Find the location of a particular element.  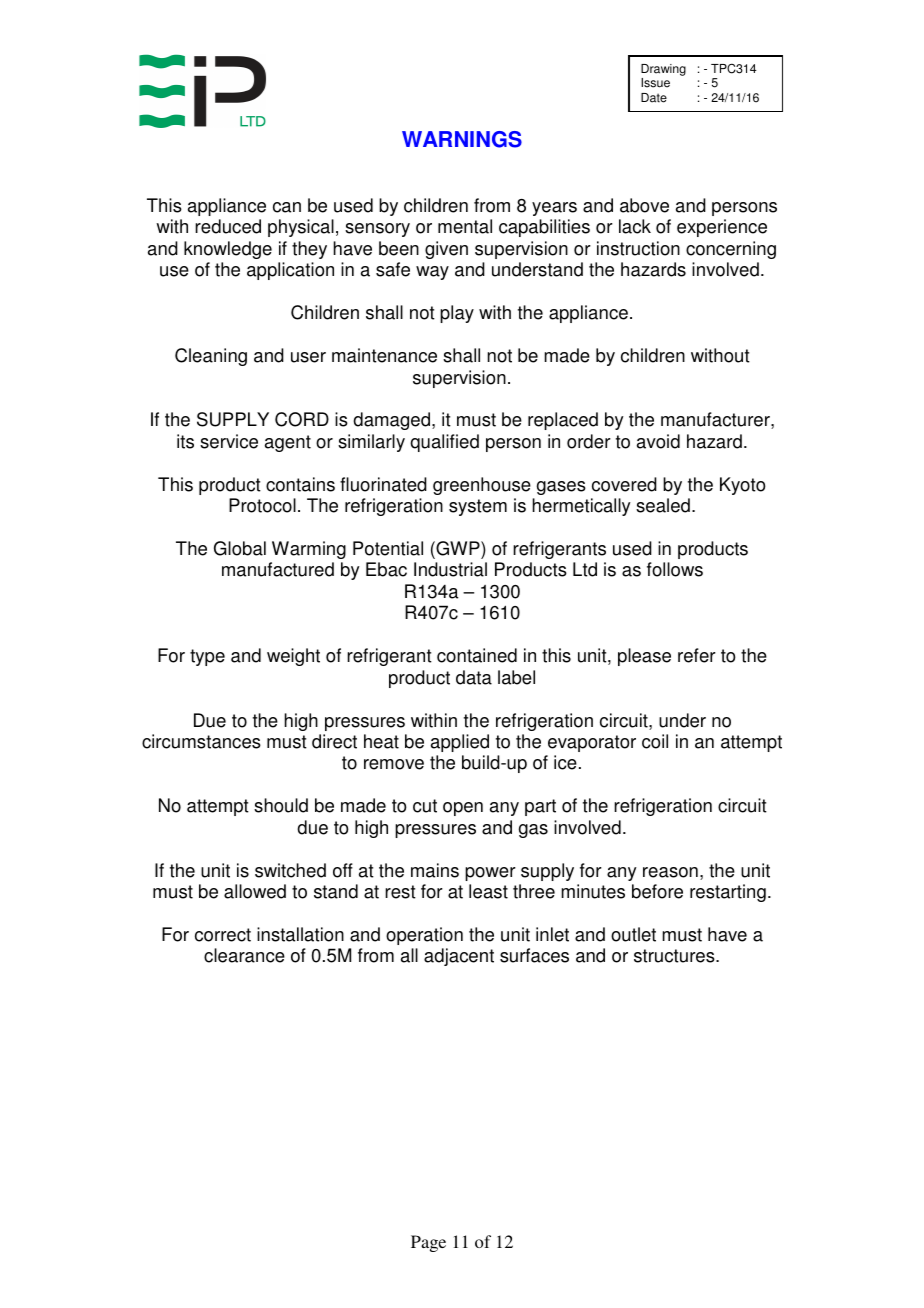

Date is located at coordinates (654, 98).
